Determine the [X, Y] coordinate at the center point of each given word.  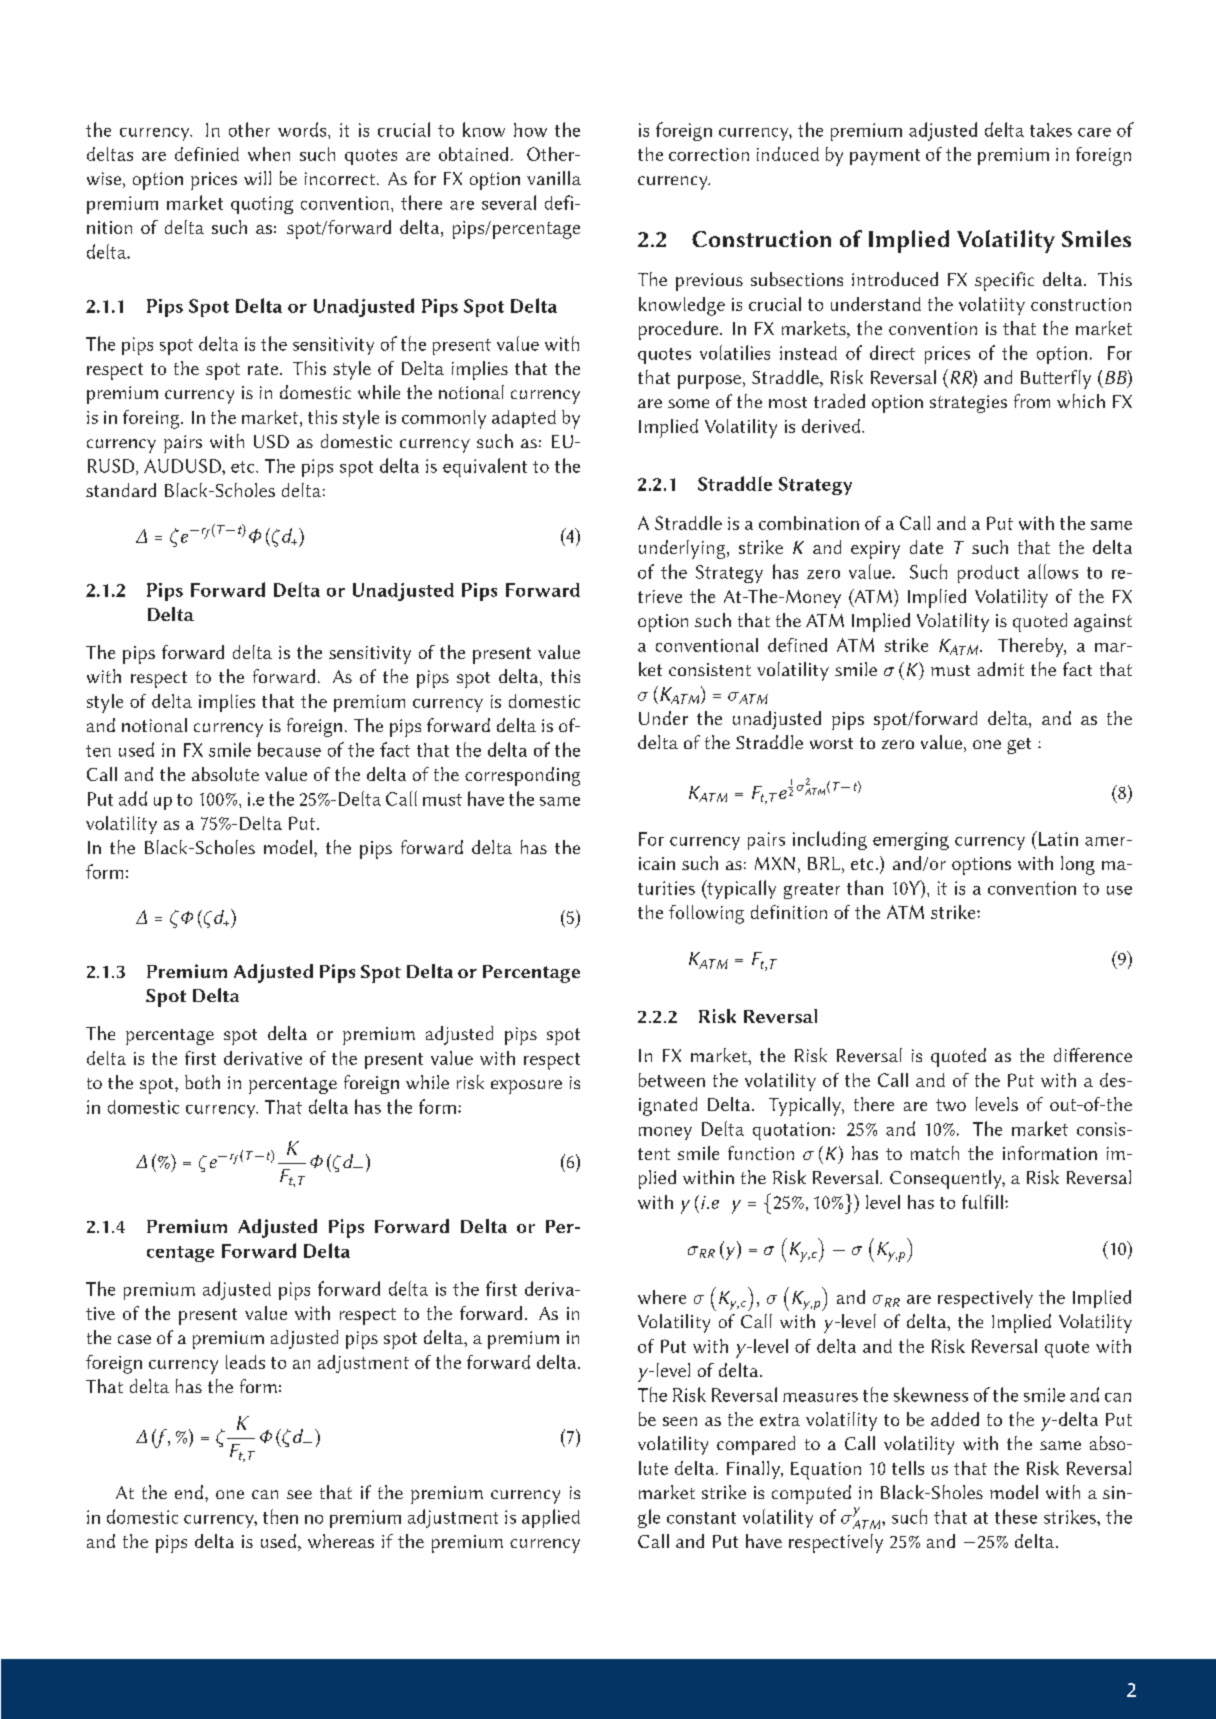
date [926, 547]
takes [1051, 130]
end [189, 1492]
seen [680, 1421]
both [202, 1082]
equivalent [485, 467]
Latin [1057, 838]
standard [121, 490]
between [672, 1080]
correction [709, 154]
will [257, 178]
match [935, 1153]
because [289, 749]
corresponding [522, 776]
